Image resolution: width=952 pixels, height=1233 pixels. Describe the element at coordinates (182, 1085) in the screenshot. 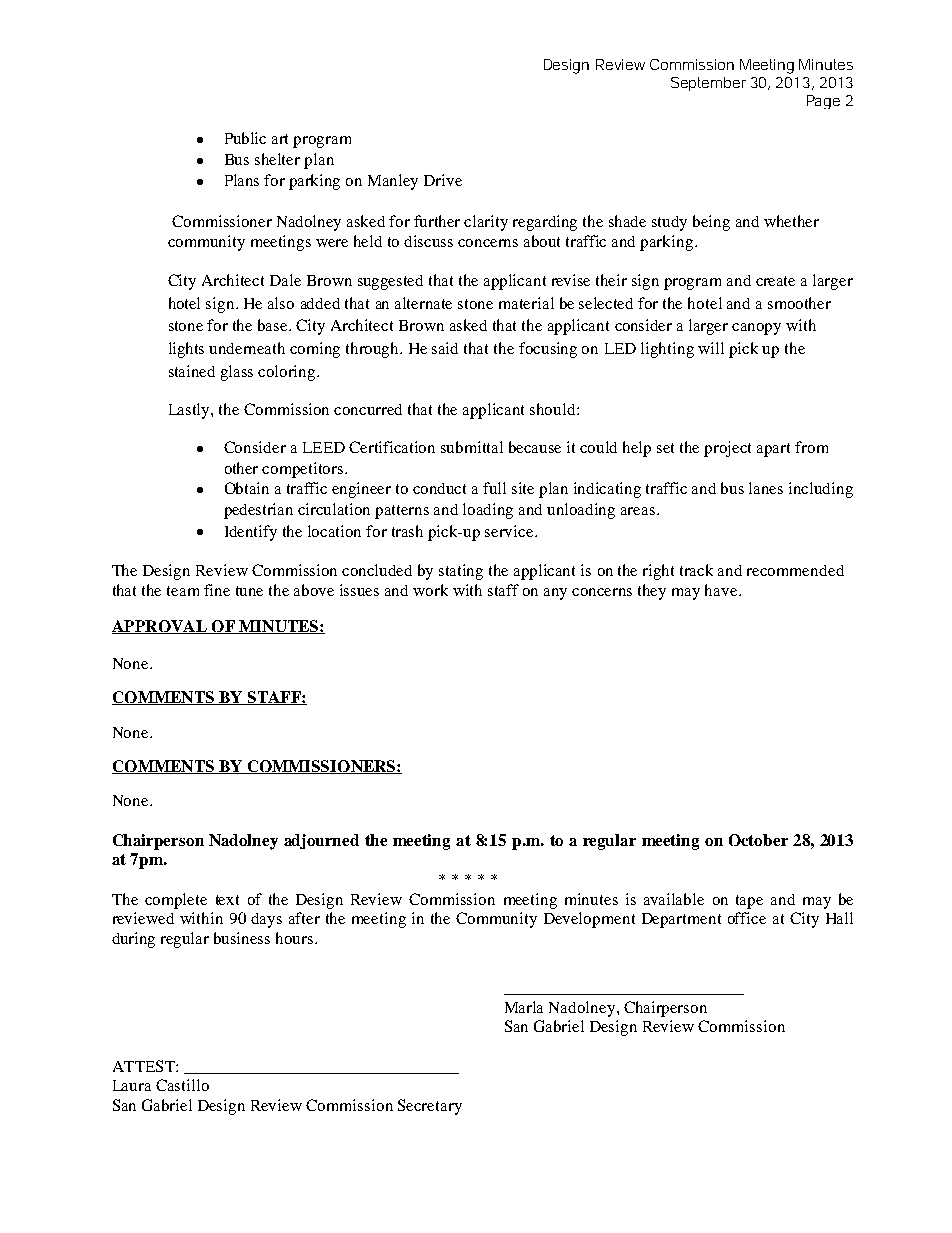

I see `Castillo` at that location.
